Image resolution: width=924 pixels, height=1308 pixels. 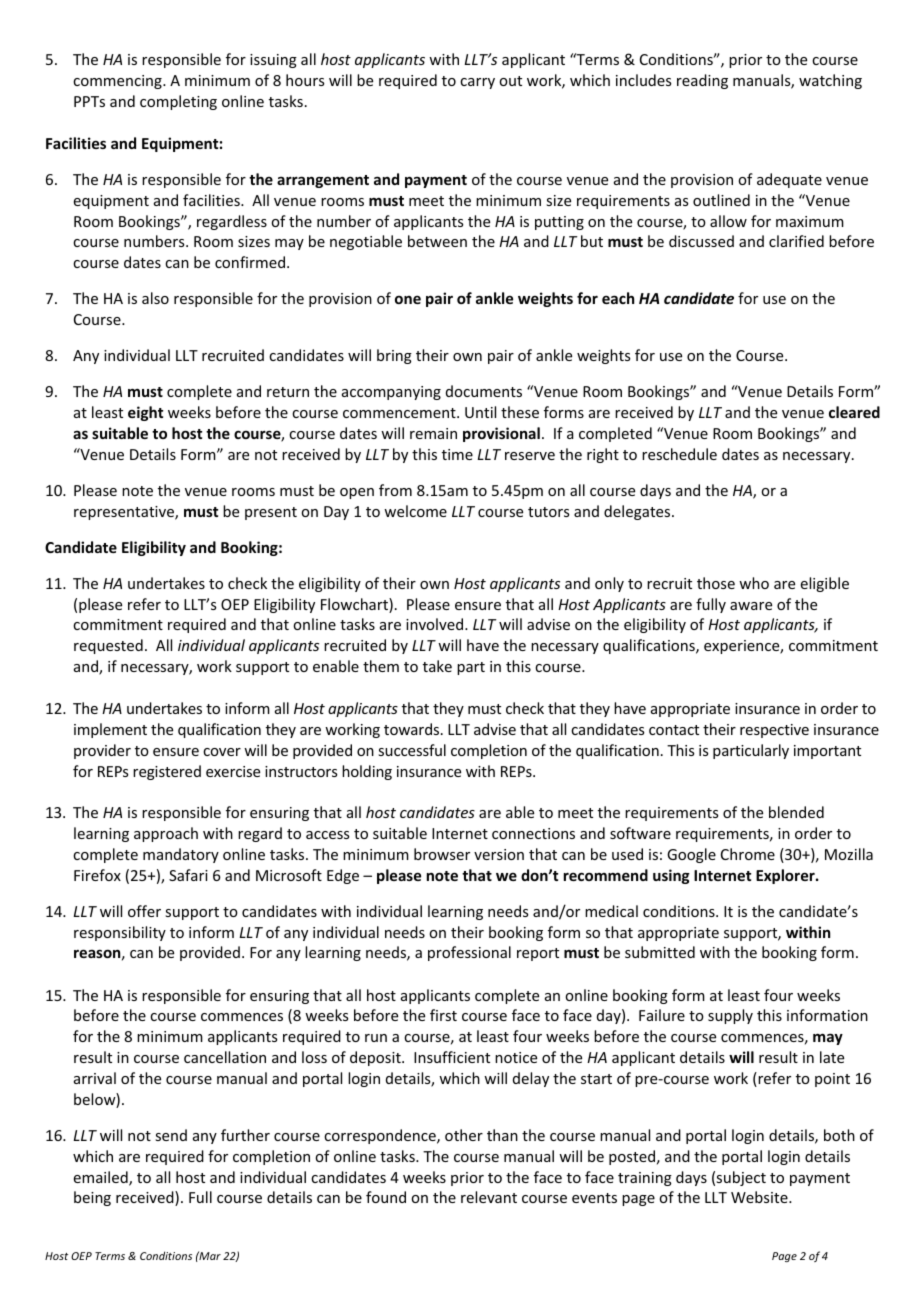 What do you see at coordinates (499, 854) in the screenshot?
I see `version` at bounding box center [499, 854].
